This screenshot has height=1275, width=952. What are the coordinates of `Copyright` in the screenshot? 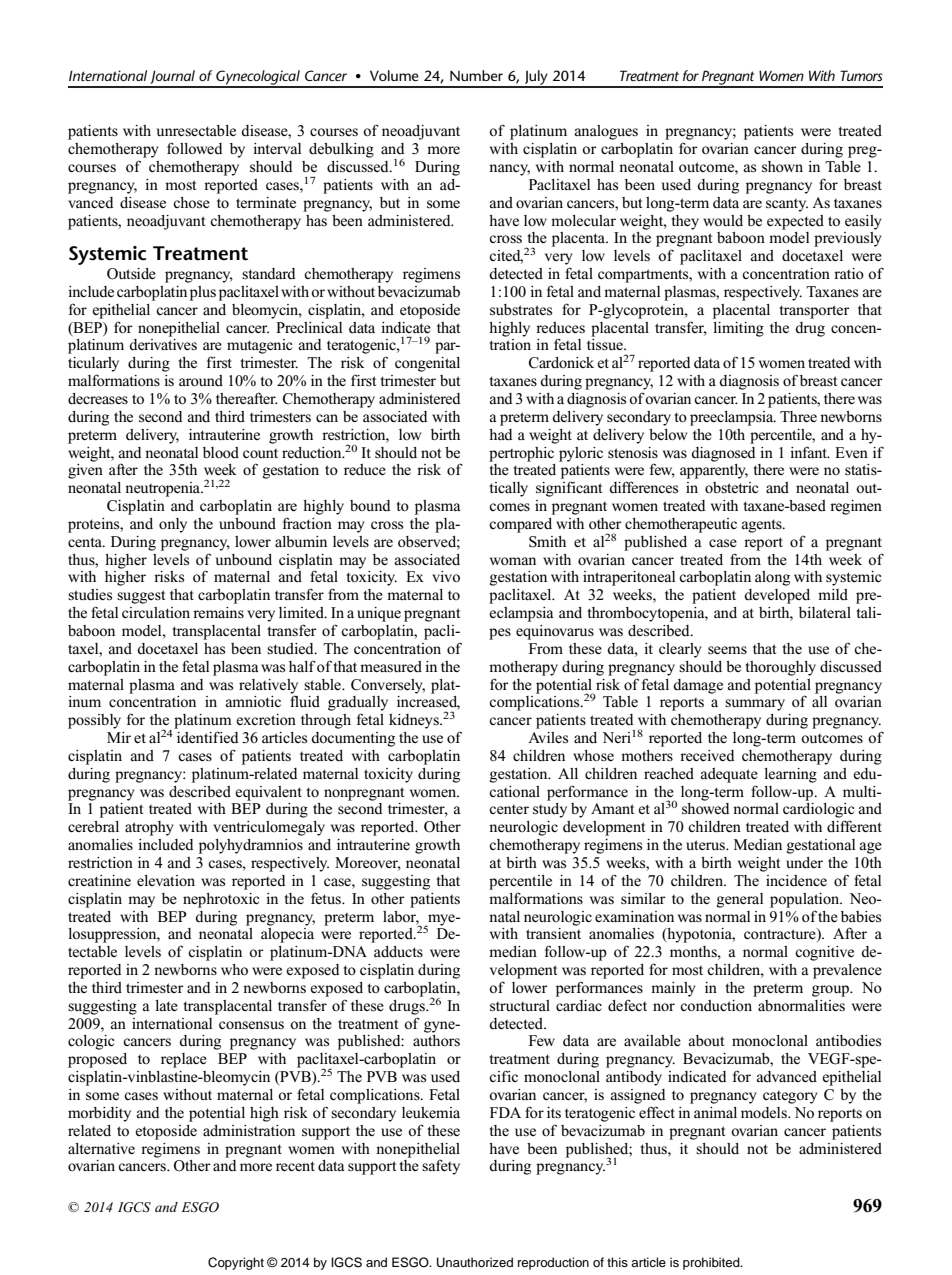 It's located at (236, 1263).
